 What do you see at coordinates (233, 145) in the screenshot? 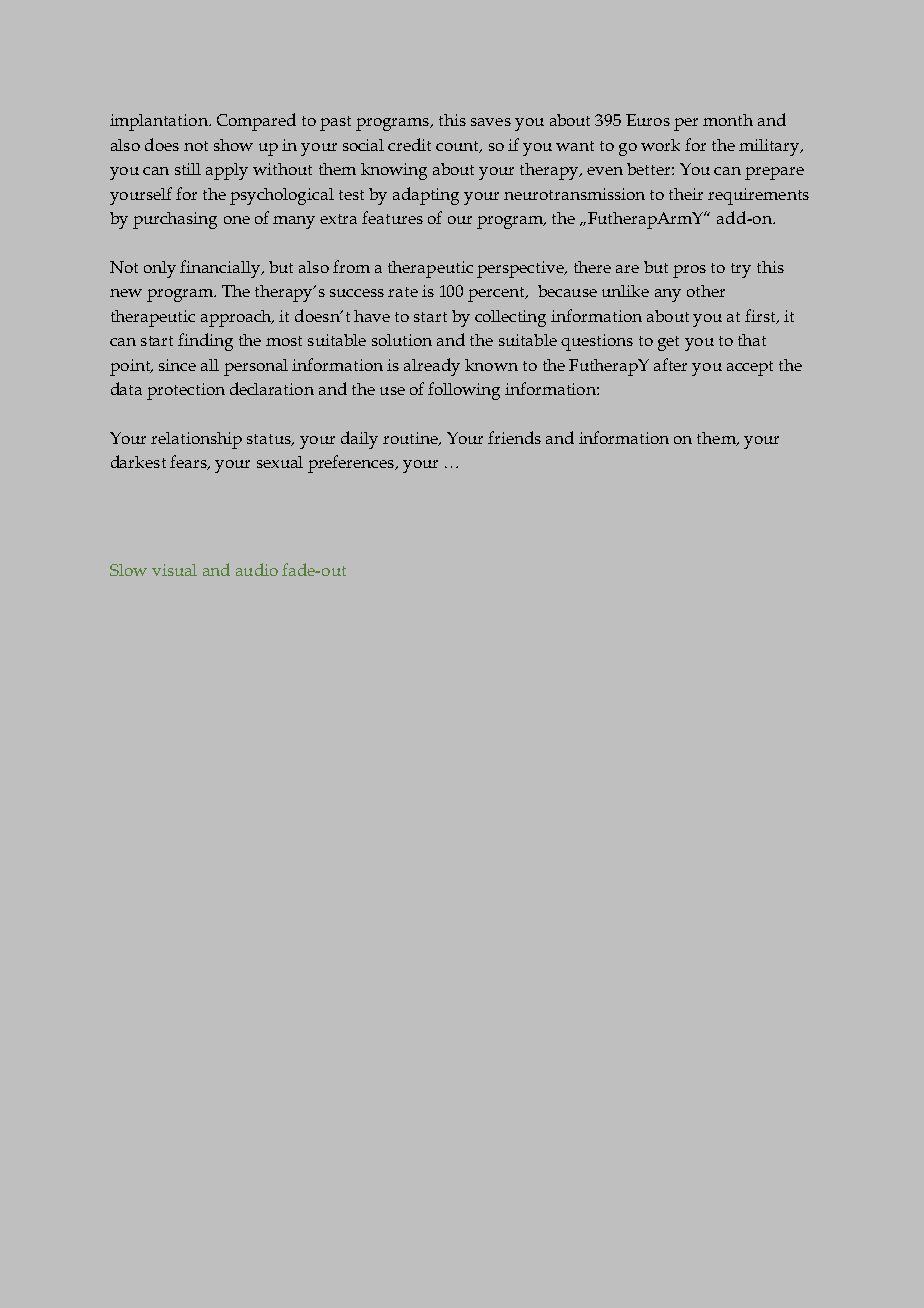
I see `show` at bounding box center [233, 145].
